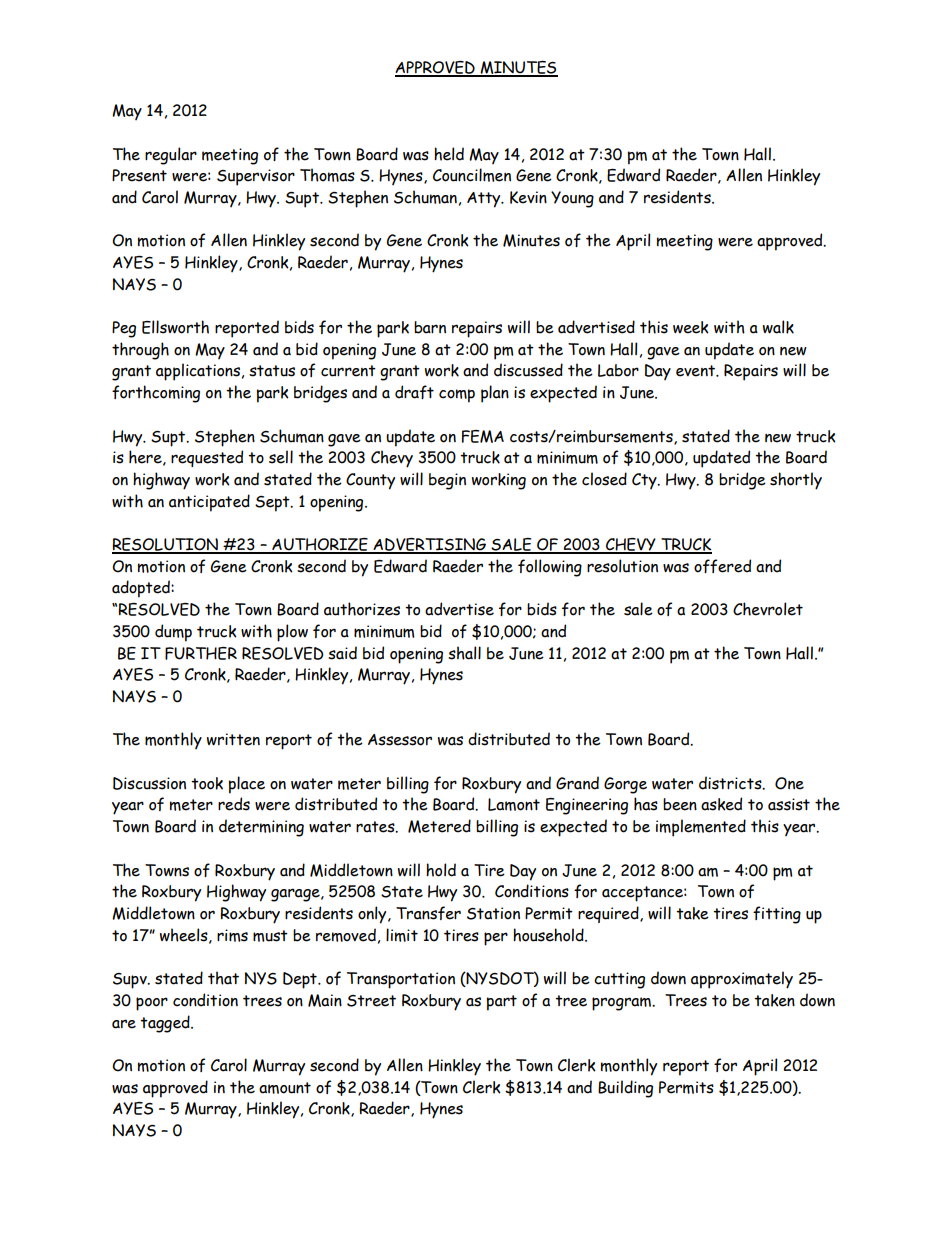  I want to click on ADVERTISING, so click(429, 545).
